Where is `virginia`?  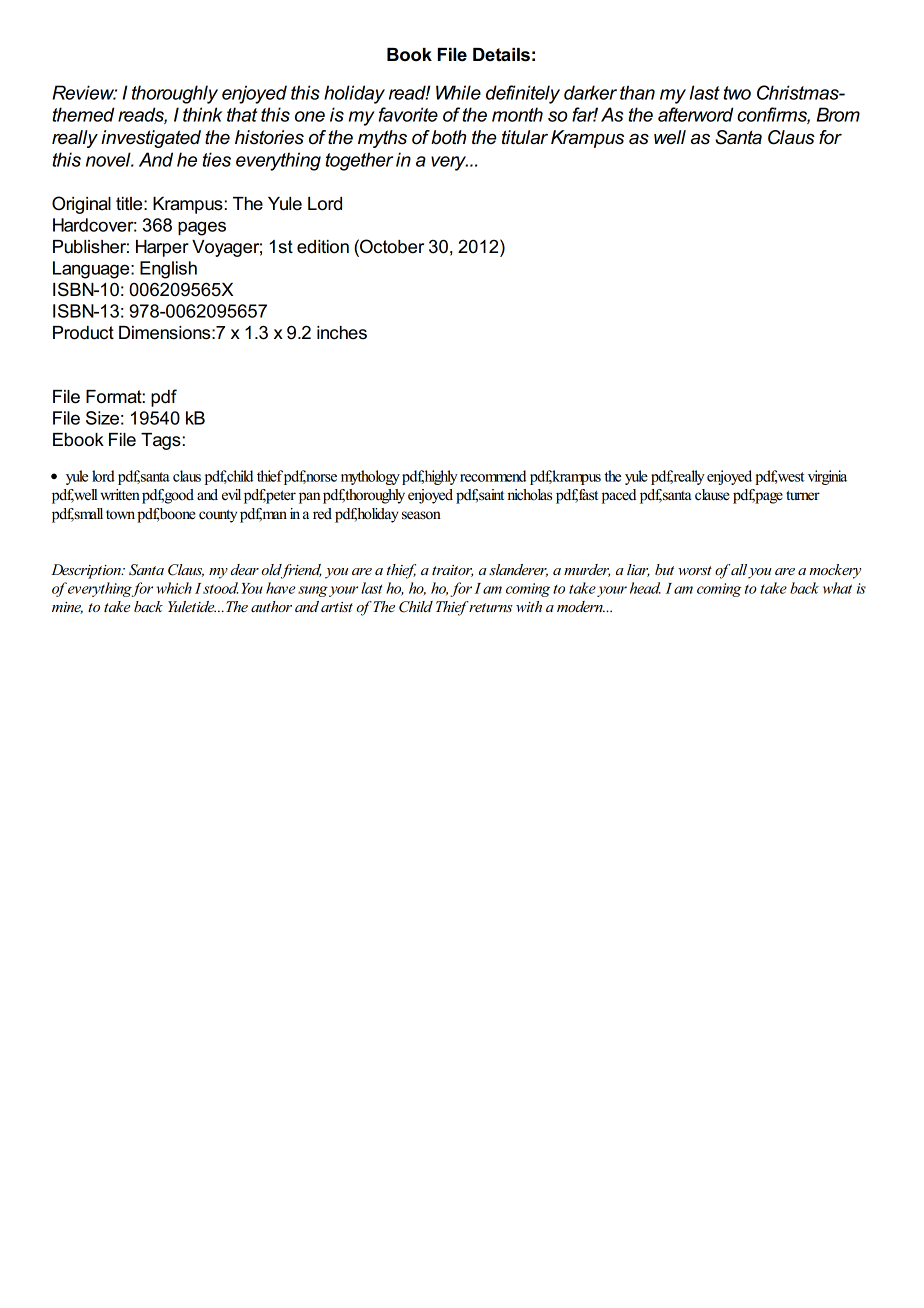
virginia is located at coordinates (827, 477).
